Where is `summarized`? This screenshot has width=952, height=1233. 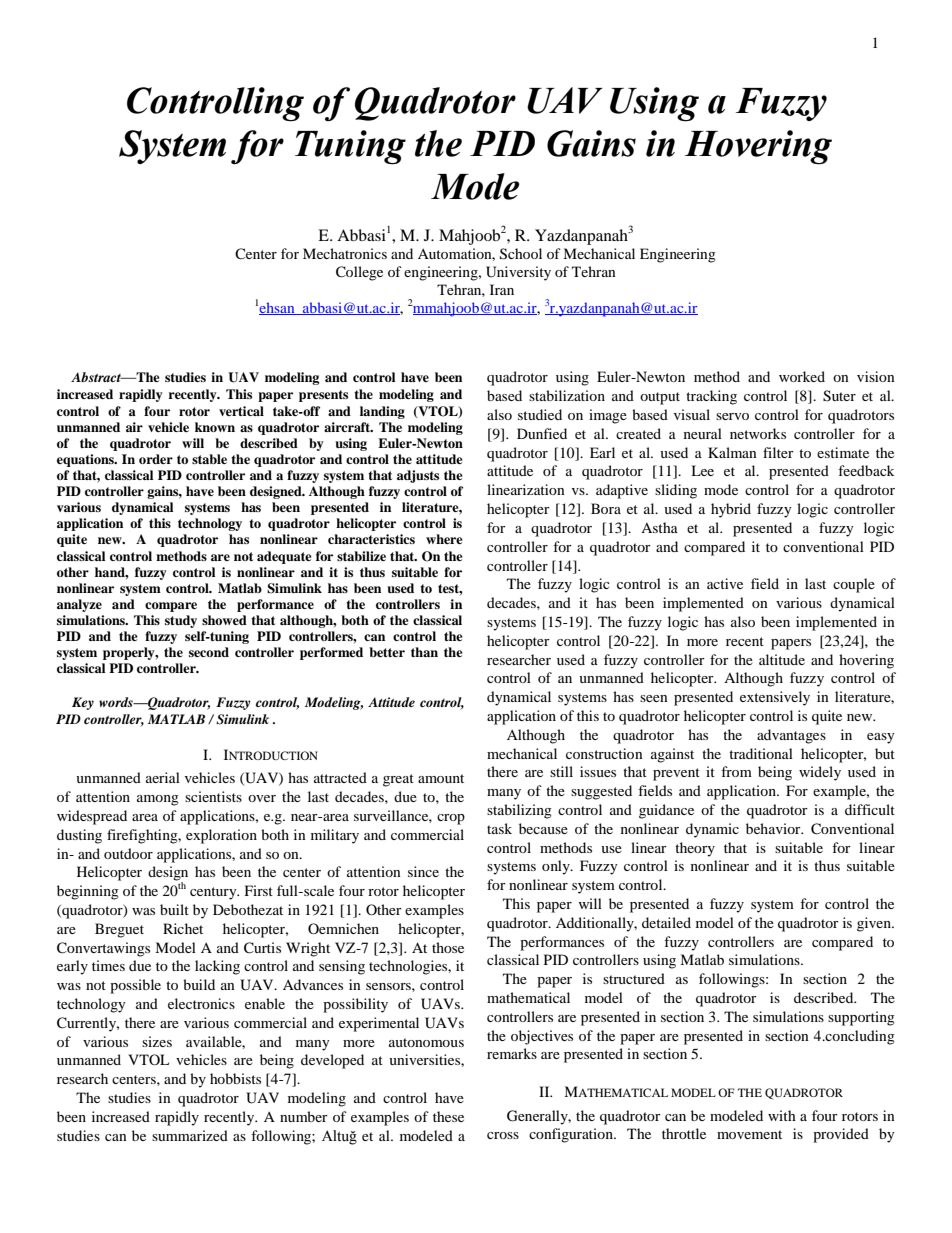
summarized is located at coordinates (190, 1135).
